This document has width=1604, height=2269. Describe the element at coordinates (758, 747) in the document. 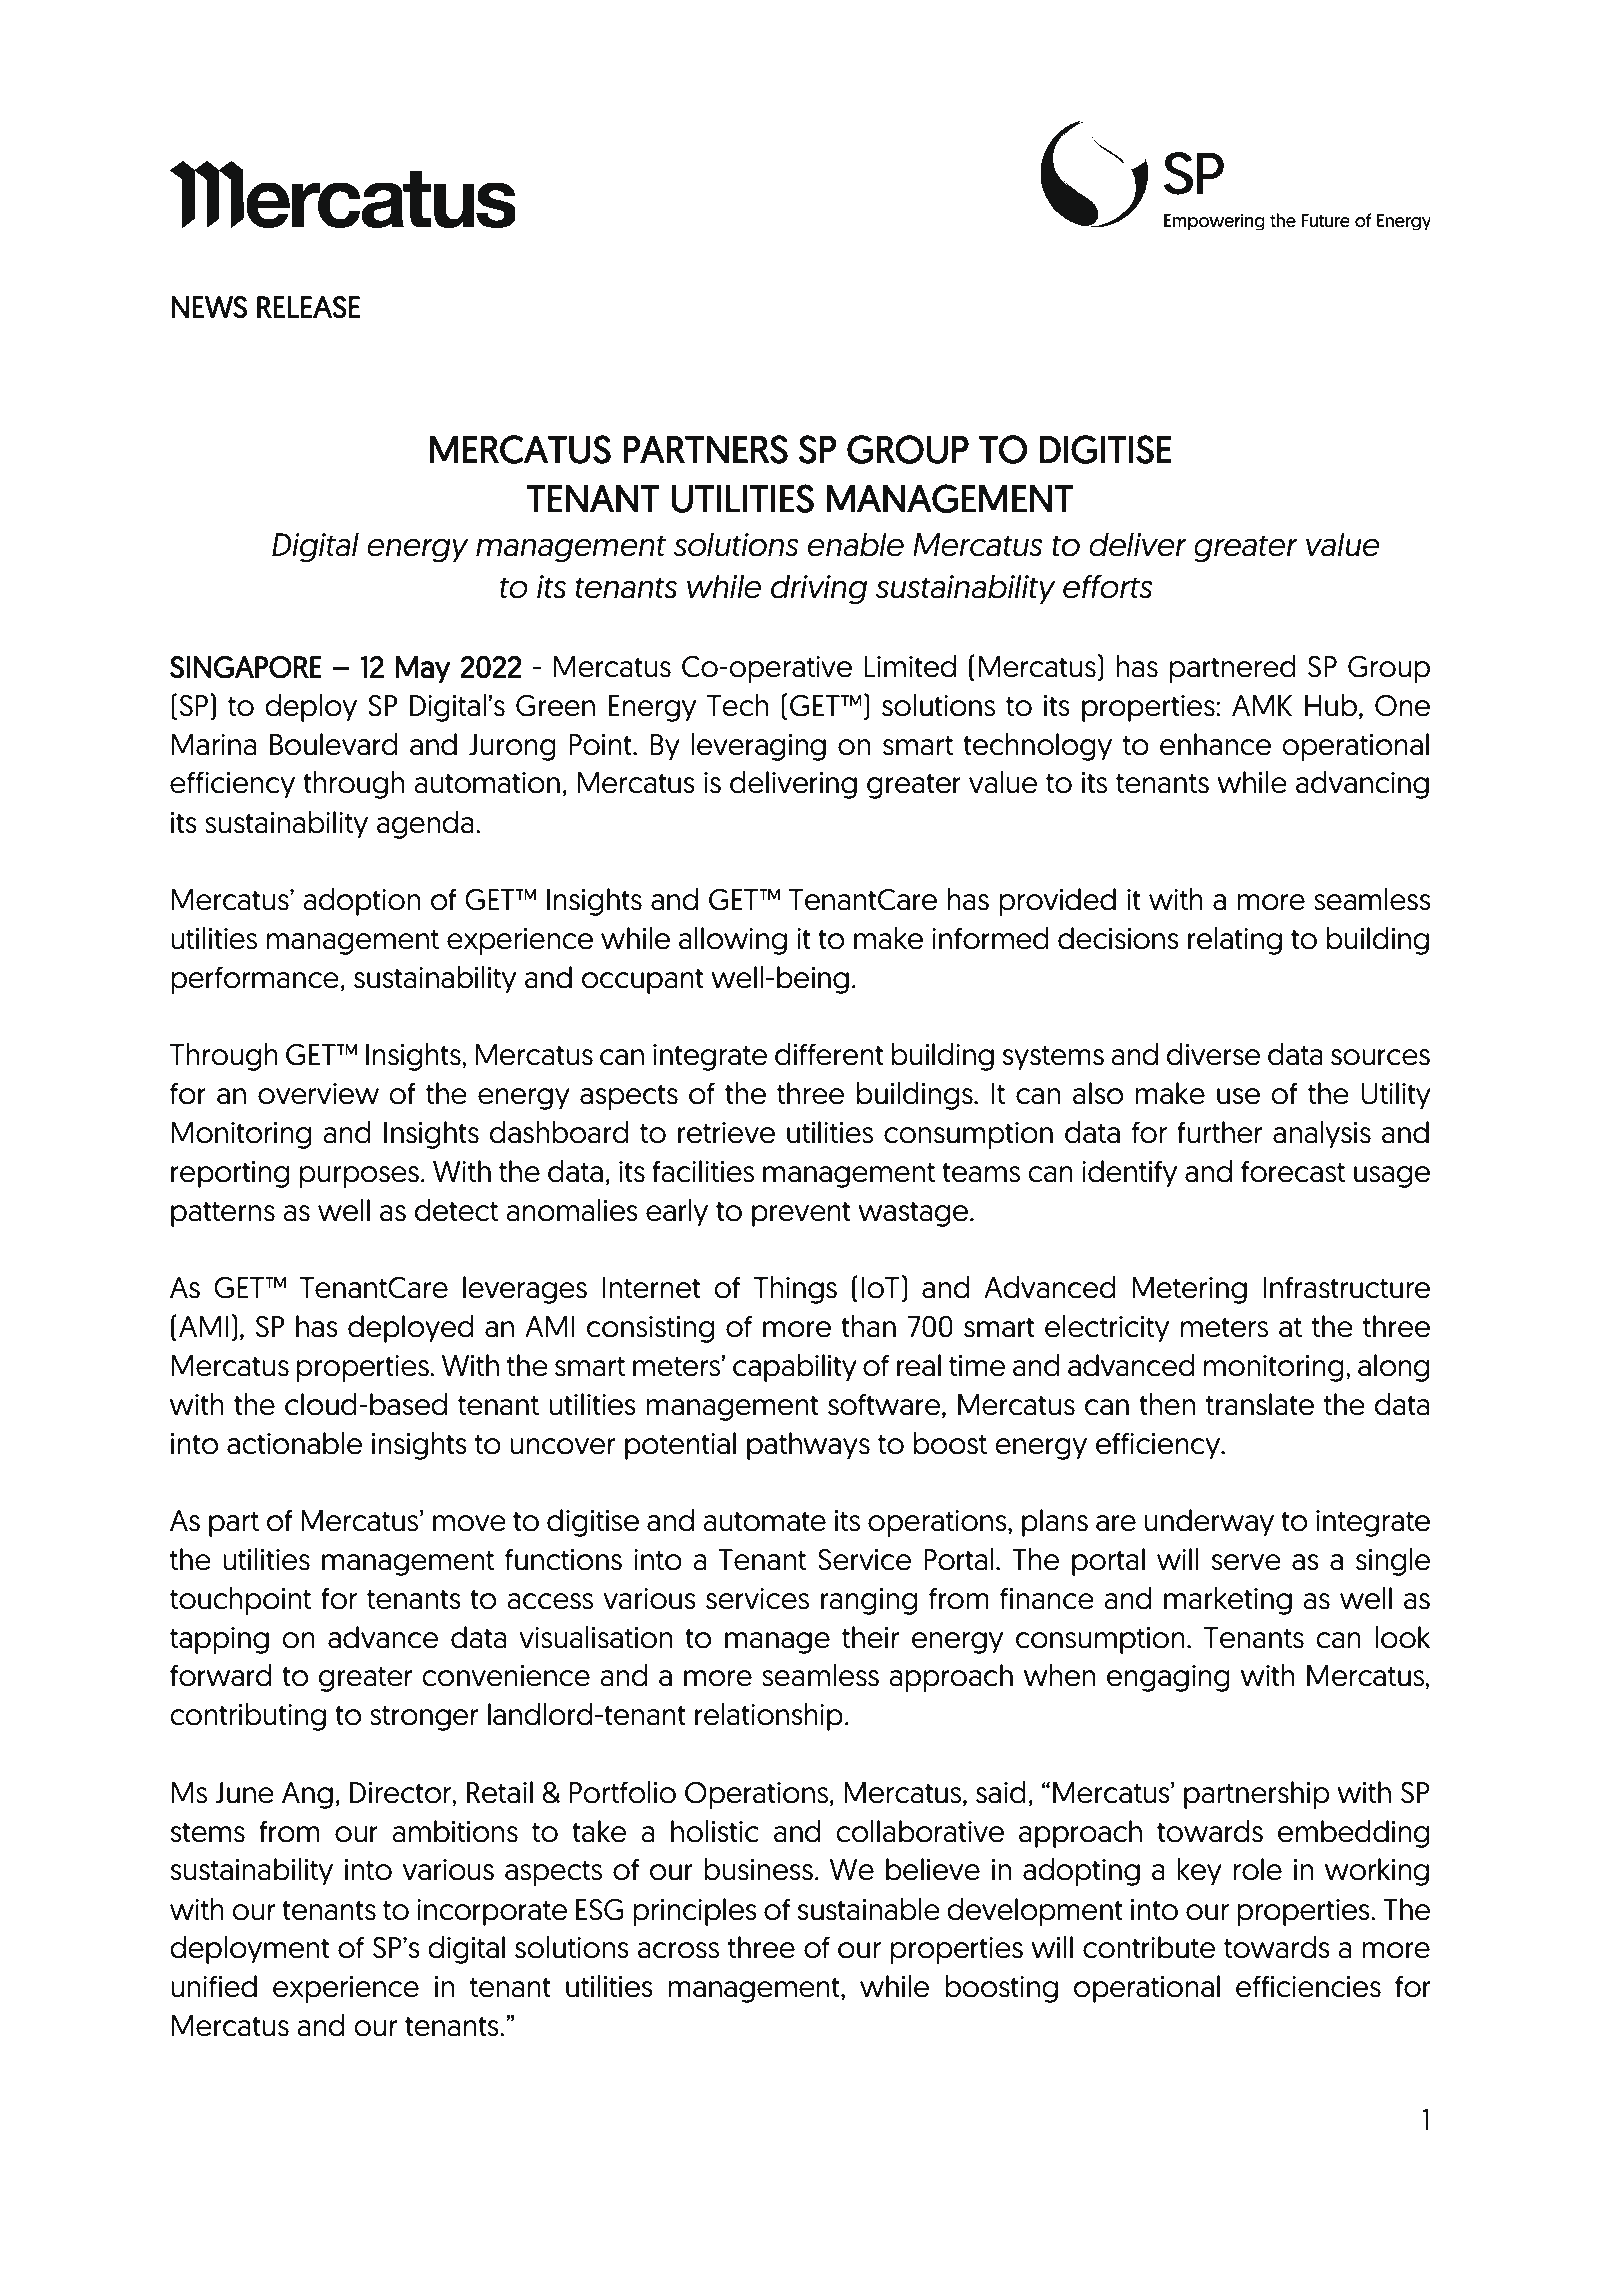

I see `leveraging` at that location.
